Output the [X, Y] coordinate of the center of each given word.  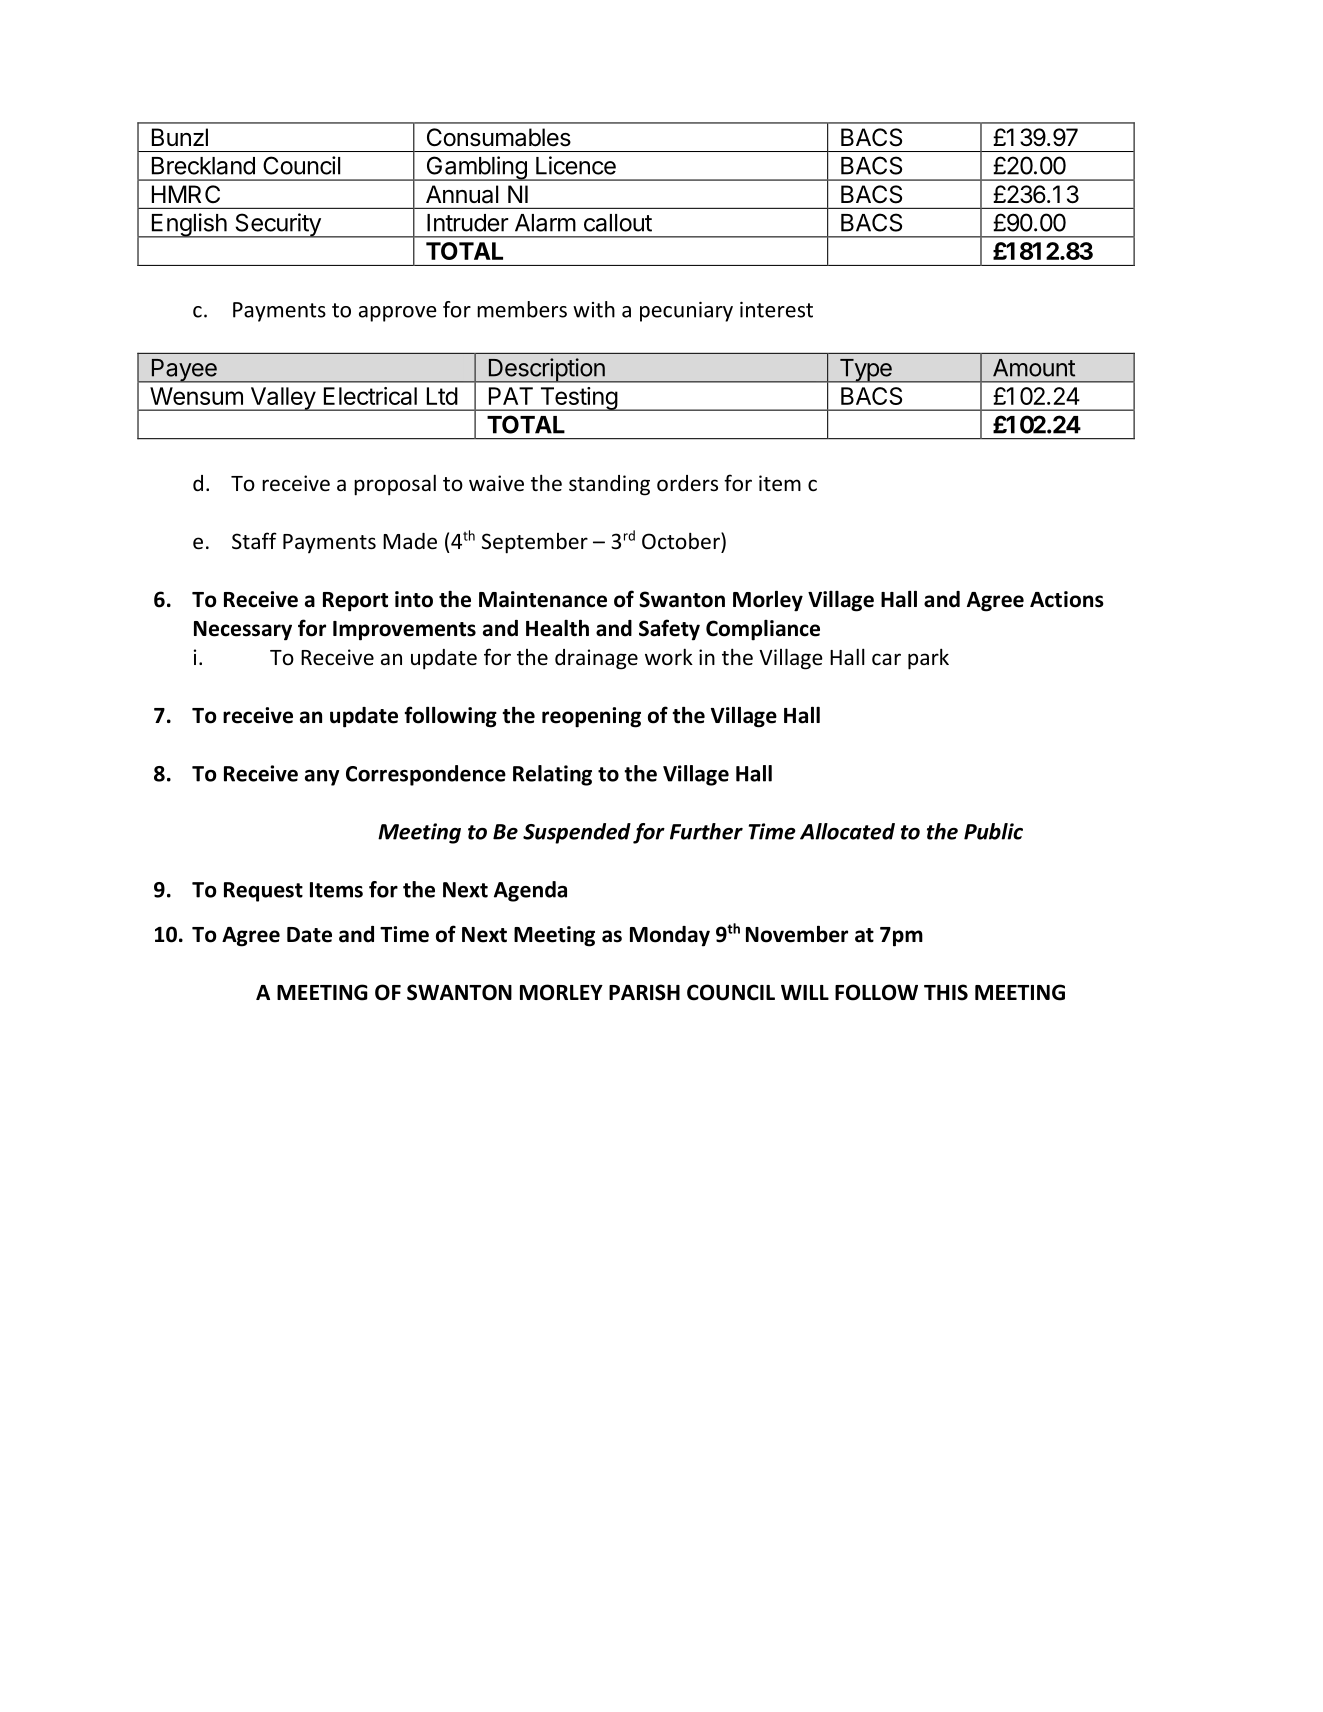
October [682, 541]
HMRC [186, 194]
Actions [1067, 599]
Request [263, 892]
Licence [576, 165]
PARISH [644, 992]
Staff [254, 541]
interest [776, 310]
